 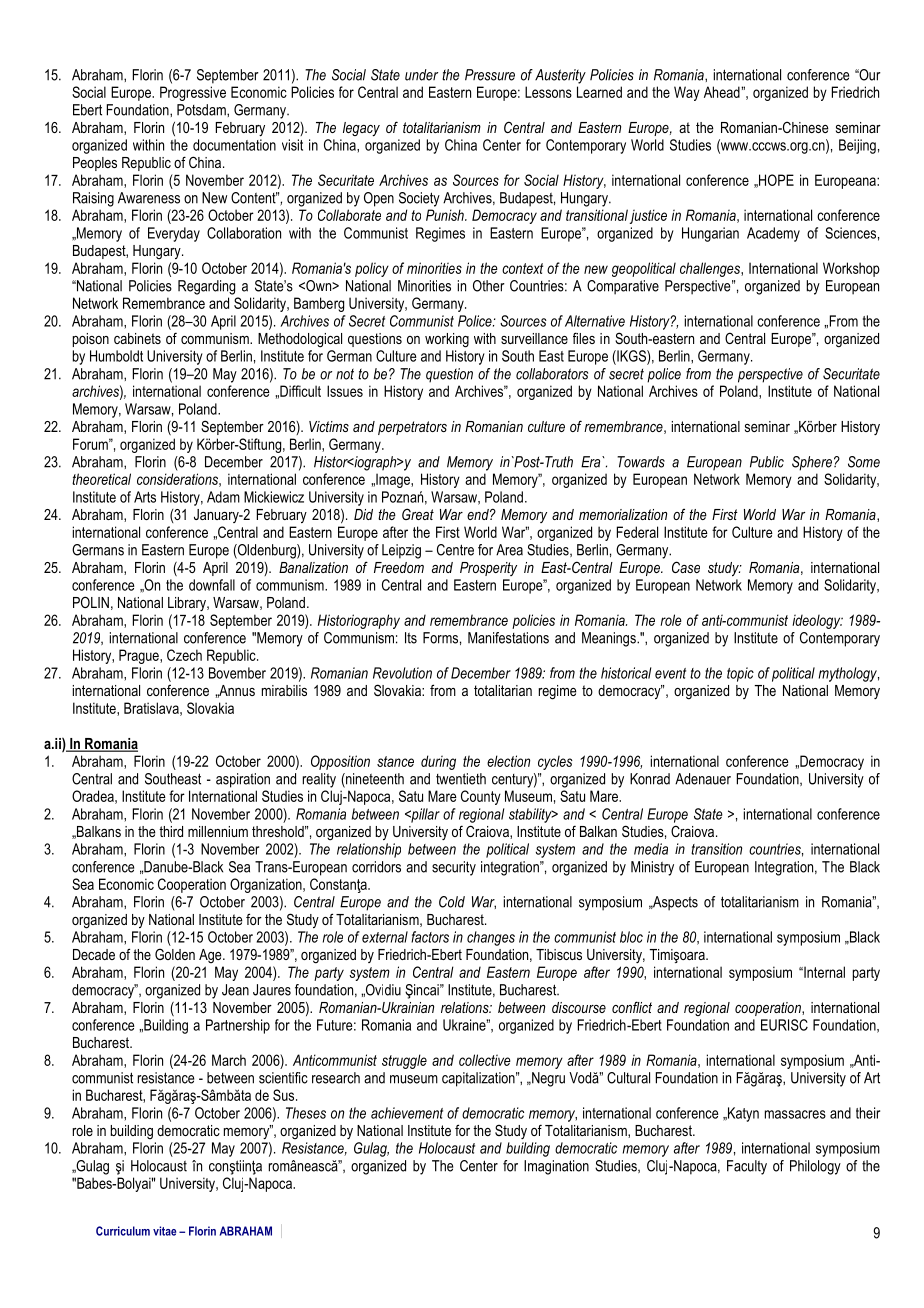 I want to click on third, so click(x=171, y=831).
